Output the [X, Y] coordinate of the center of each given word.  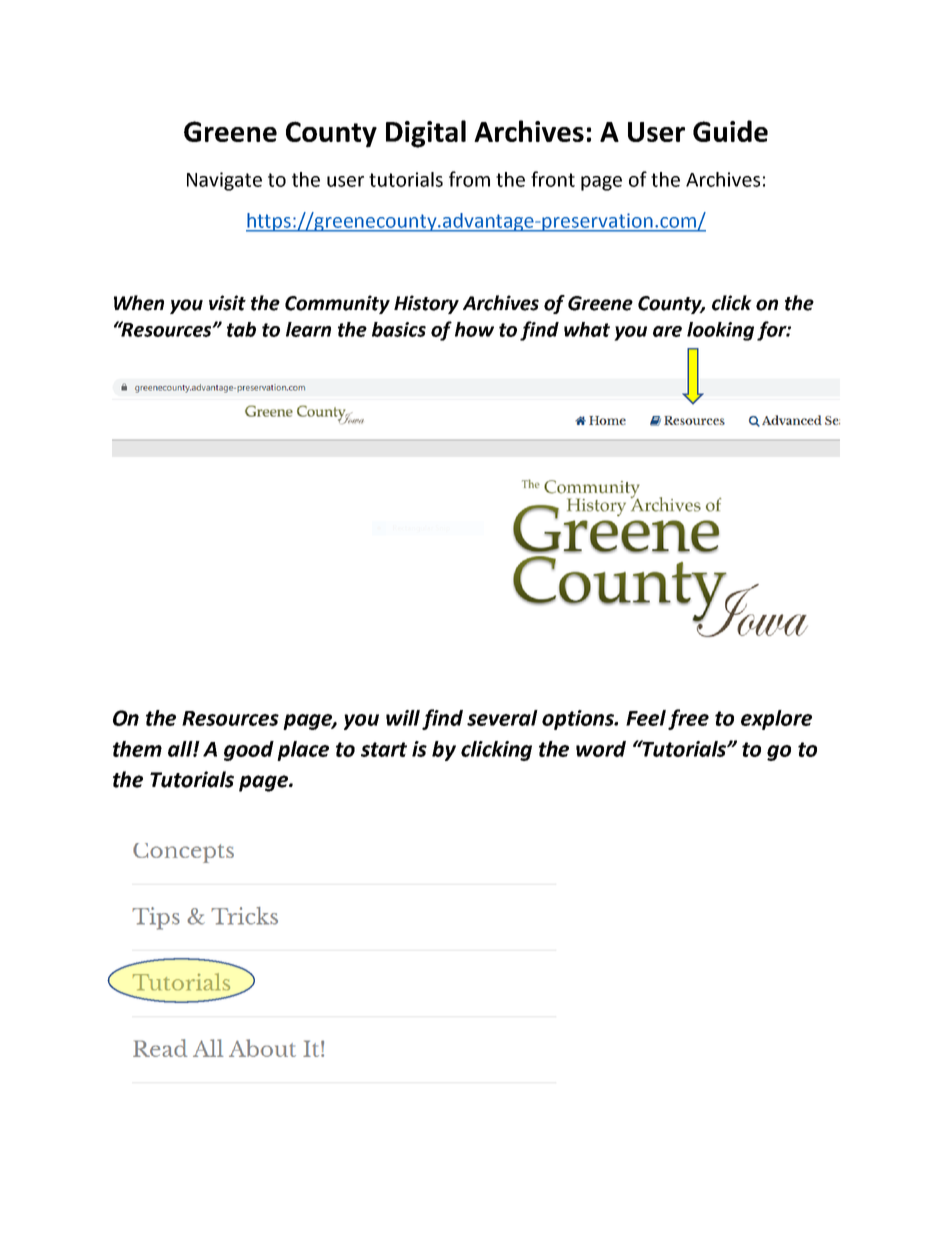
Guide [730, 131]
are [667, 331]
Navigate [224, 181]
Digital [426, 134]
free [688, 719]
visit [227, 303]
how [474, 329]
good [249, 751]
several [502, 718]
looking [720, 331]
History [426, 304]
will [403, 718]
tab [241, 329]
